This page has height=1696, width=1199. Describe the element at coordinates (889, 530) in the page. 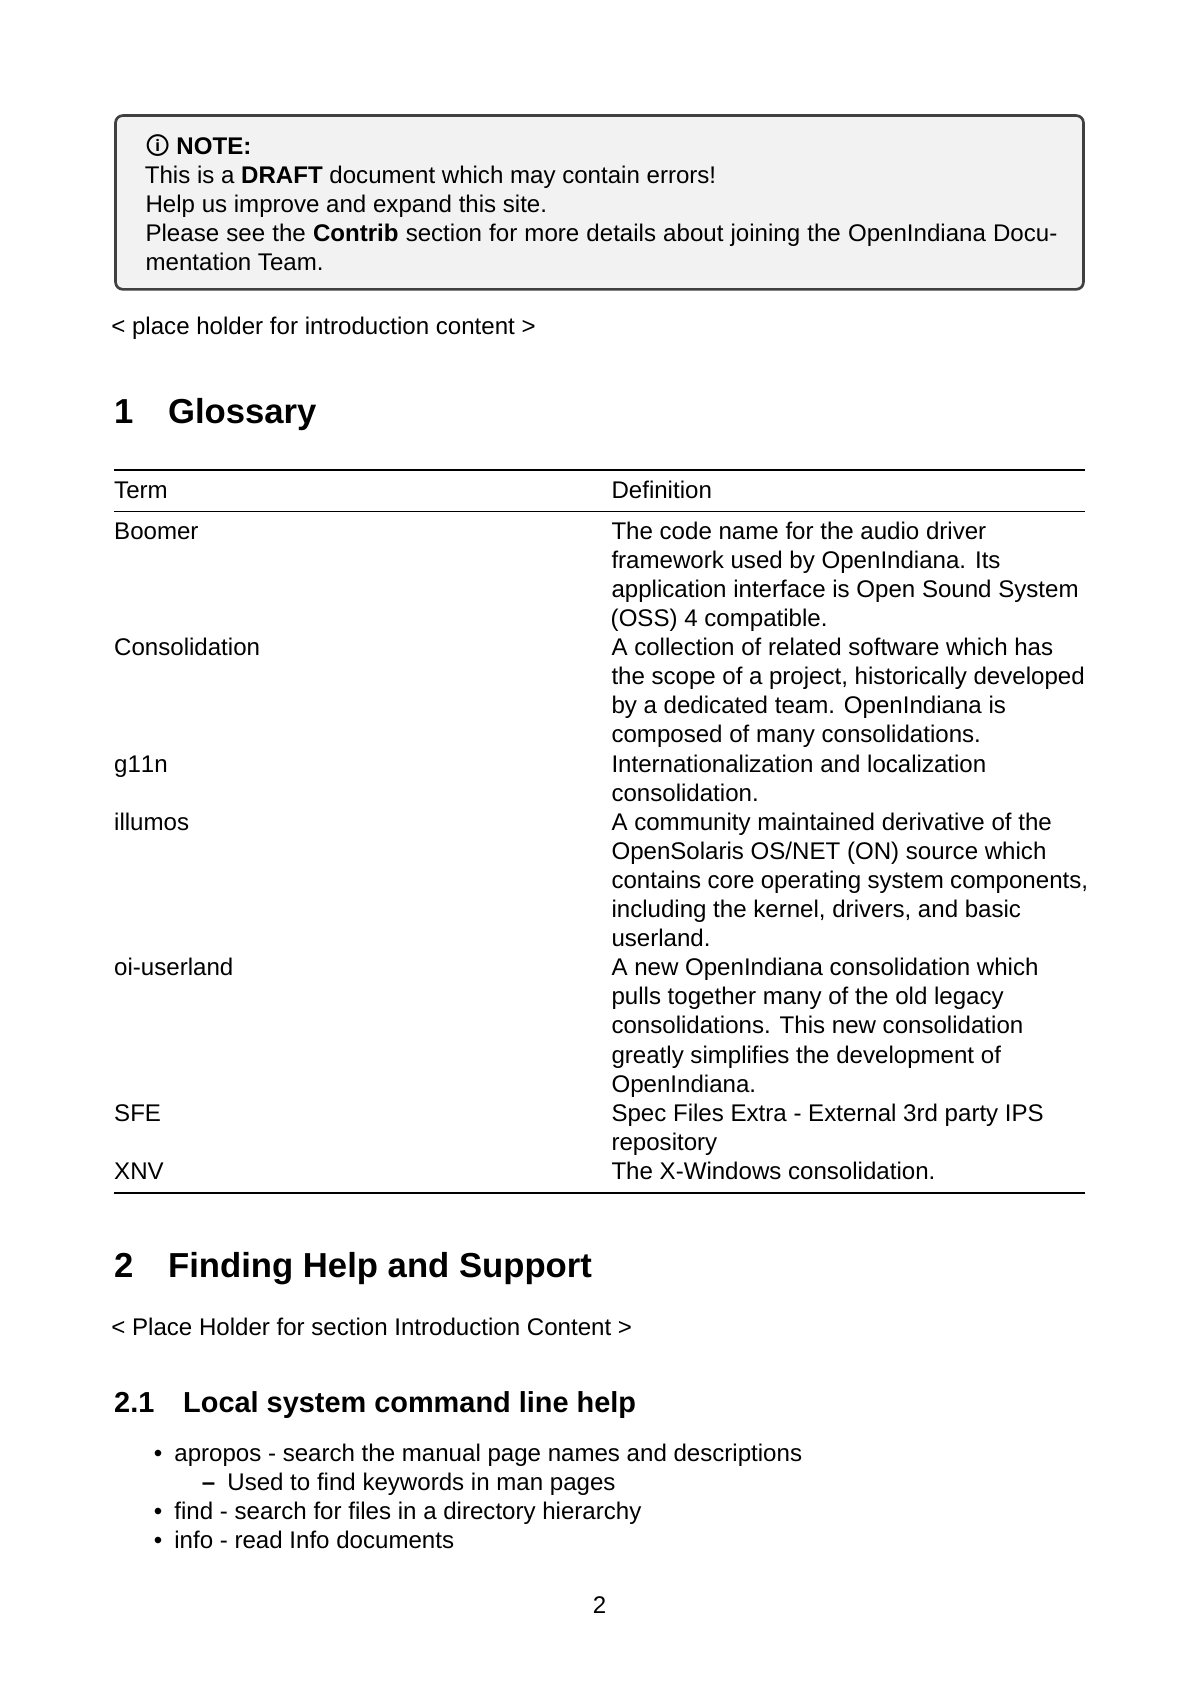

I see `audio` at that location.
